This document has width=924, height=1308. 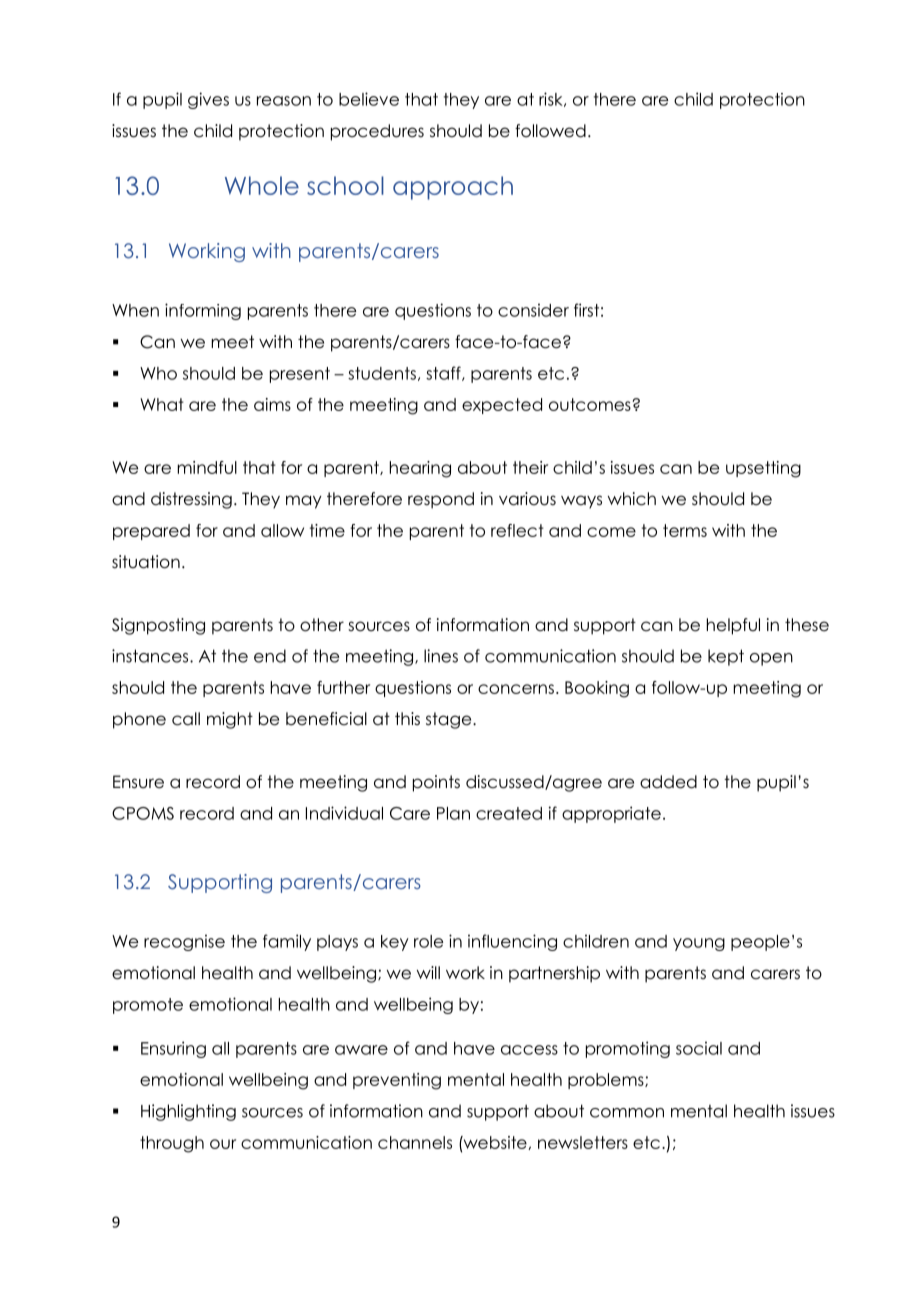 What do you see at coordinates (207, 467) in the document?
I see `mindful` at bounding box center [207, 467].
